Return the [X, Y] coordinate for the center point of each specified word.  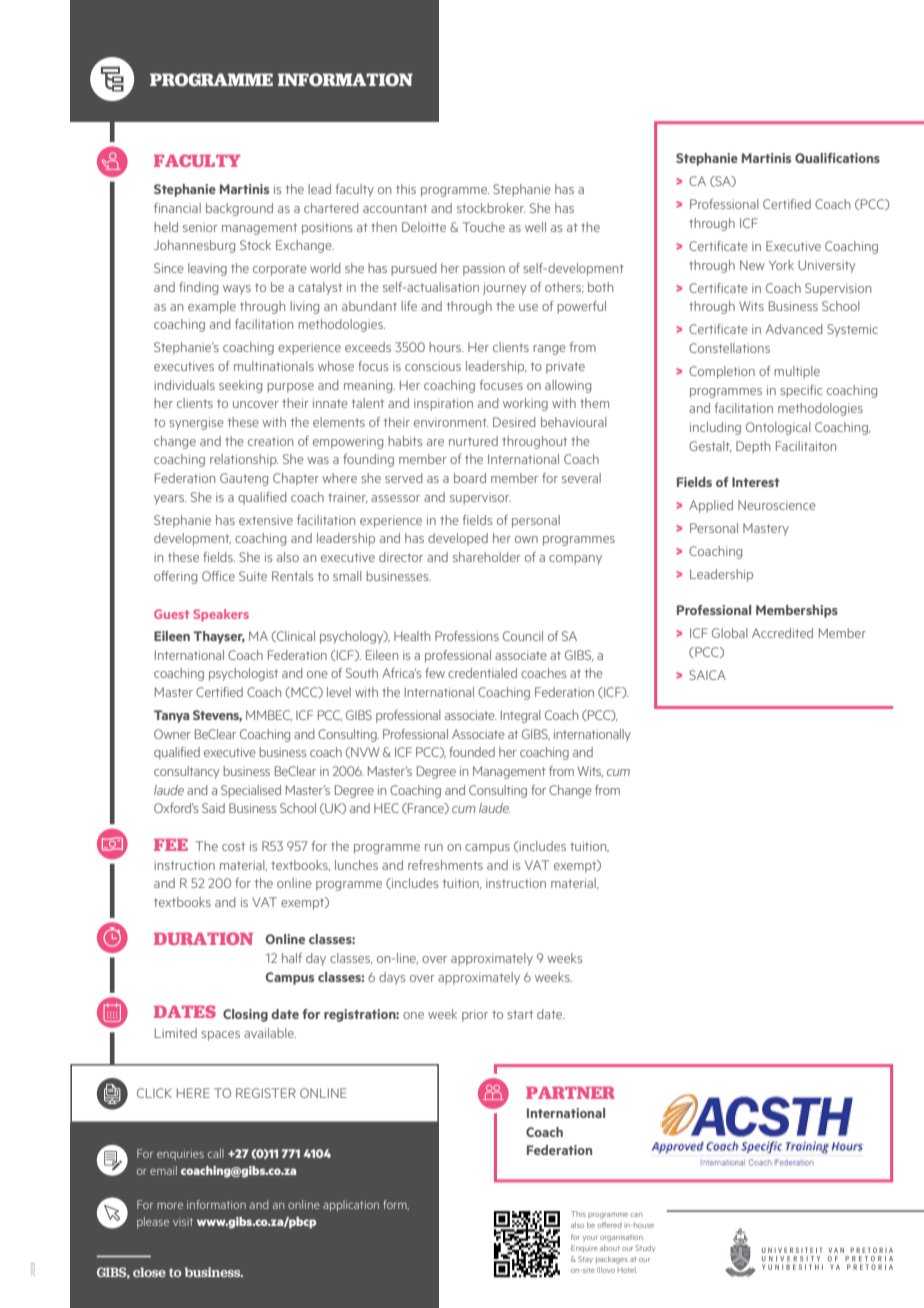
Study [646, 1248]
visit [183, 1222]
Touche [483, 227]
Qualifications [837, 158]
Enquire [584, 1248]
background [239, 209]
